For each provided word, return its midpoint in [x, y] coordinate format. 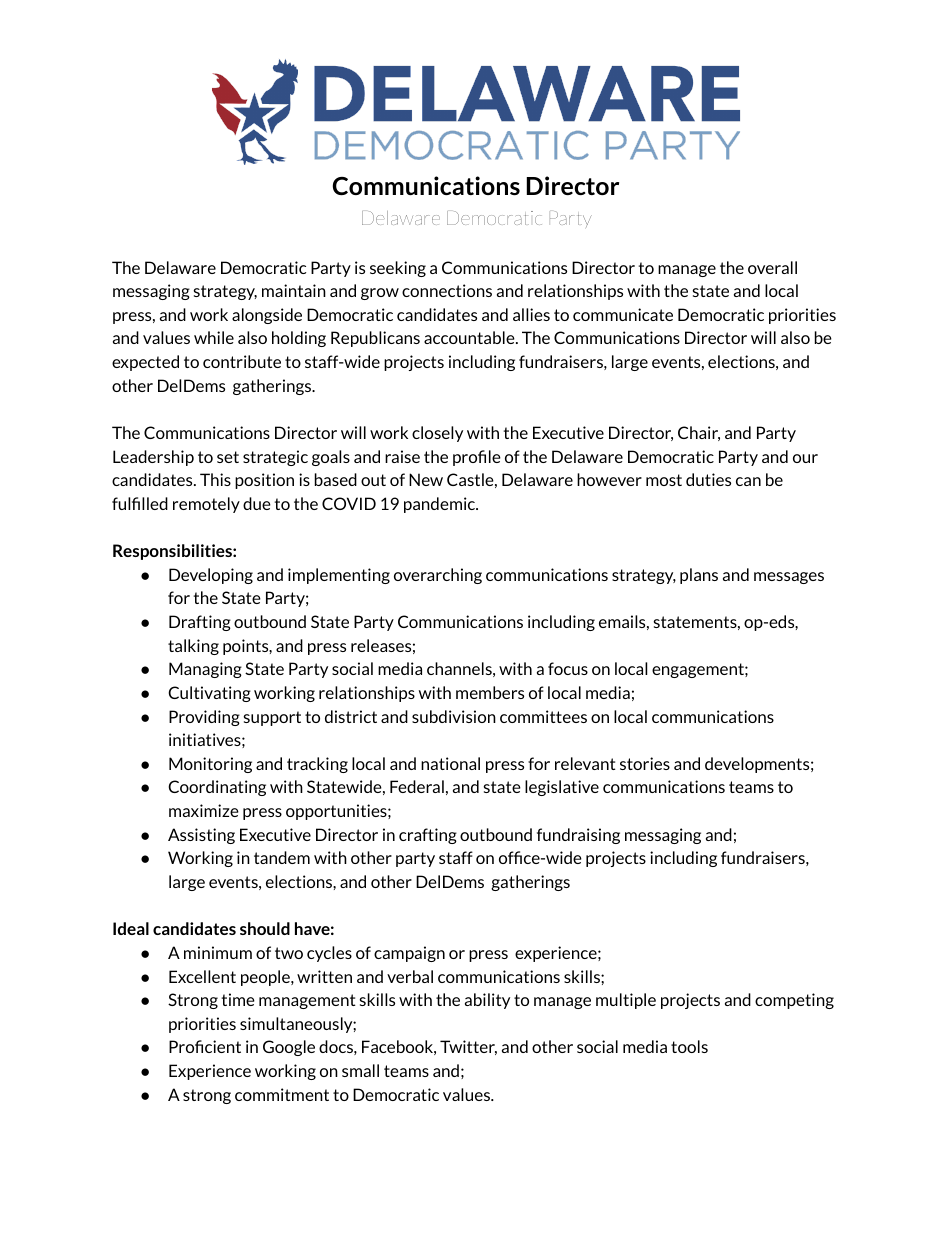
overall [772, 267]
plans [699, 576]
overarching [438, 576]
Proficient [205, 1046]
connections [447, 290]
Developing [211, 576]
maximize [204, 810]
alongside [267, 316]
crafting [428, 836]
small [360, 1070]
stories [645, 763]
